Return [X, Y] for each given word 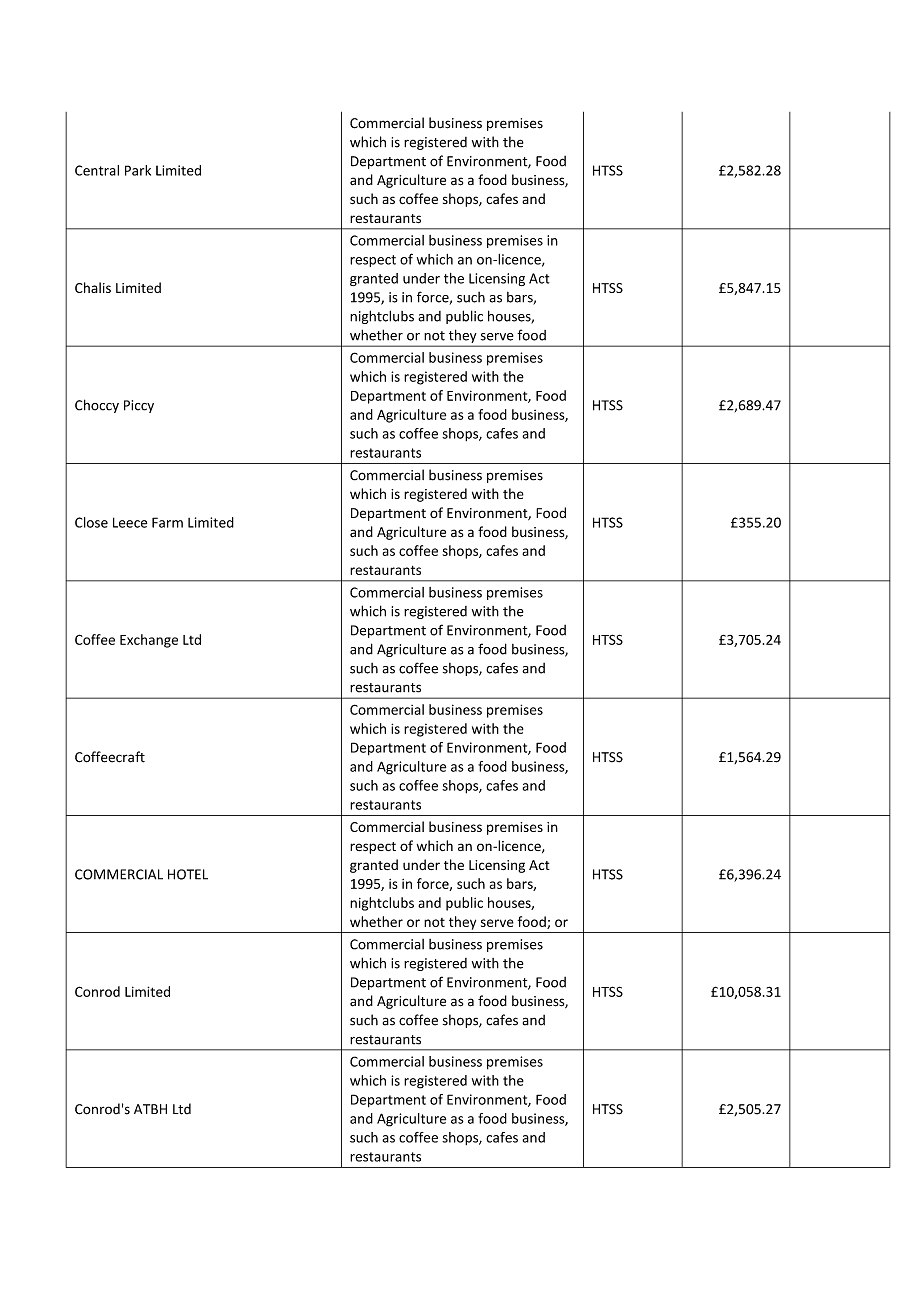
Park [138, 170]
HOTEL [188, 874]
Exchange [149, 641]
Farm [167, 522]
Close [91, 522]
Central [97, 170]
